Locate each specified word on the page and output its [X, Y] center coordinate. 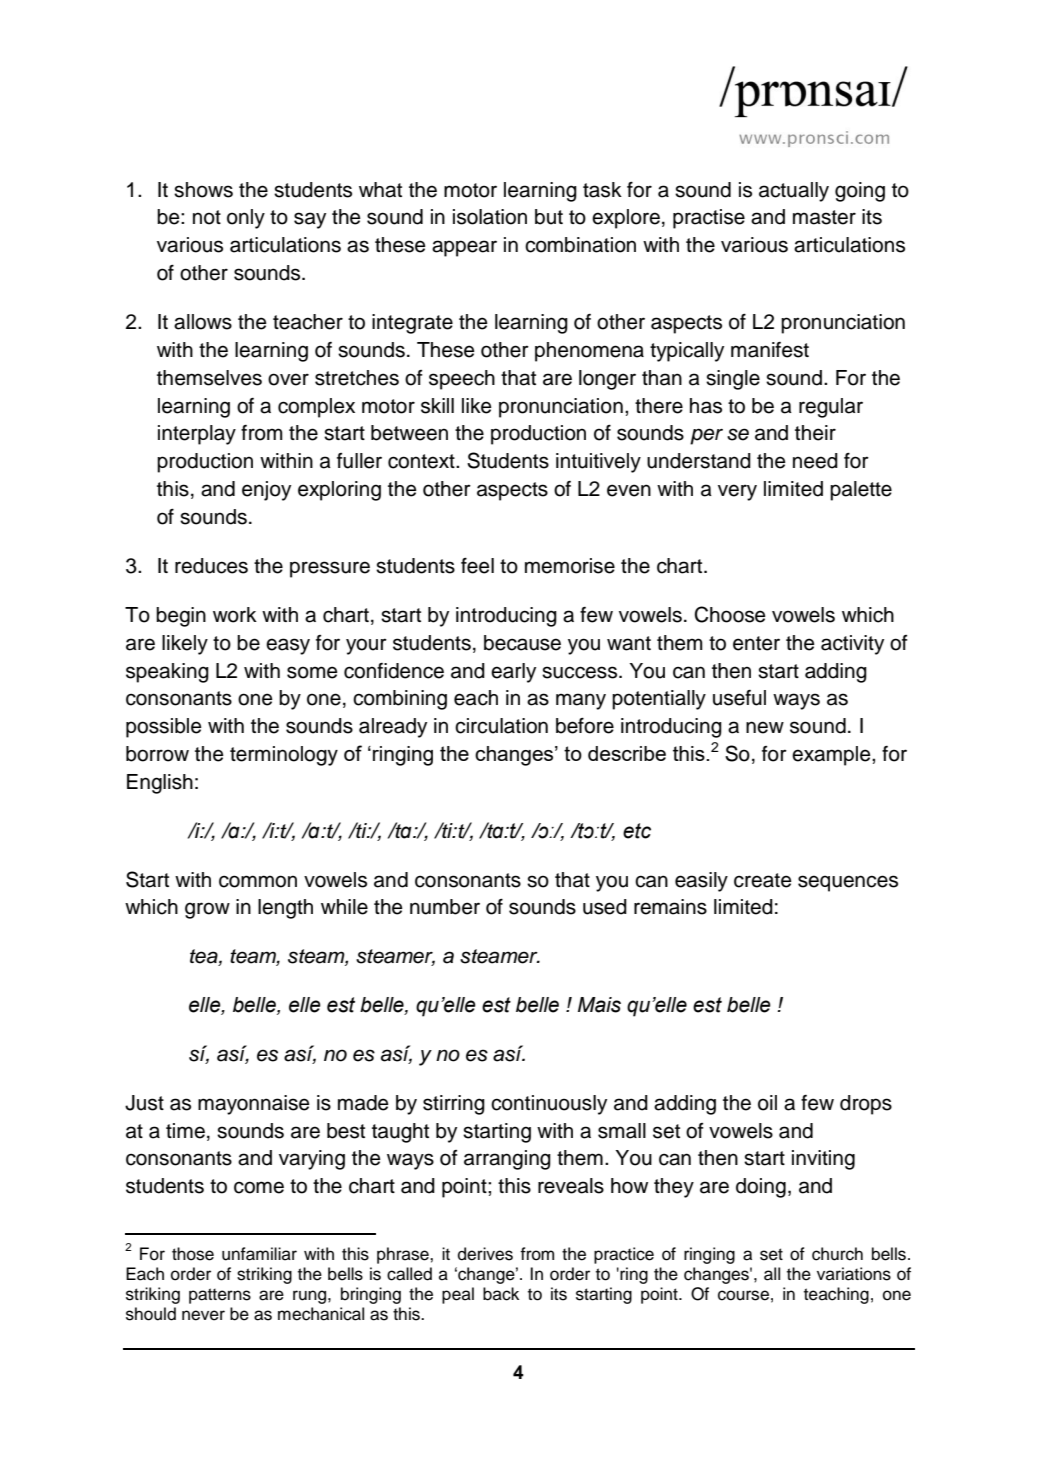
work [235, 615]
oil [767, 1103]
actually [794, 192]
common [258, 881]
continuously [549, 1105]
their [815, 433]
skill [437, 406]
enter [756, 643]
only [246, 219]
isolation [490, 217]
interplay [197, 435]
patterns [220, 1296]
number [445, 907]
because [522, 643]
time [185, 1131]
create [763, 880]
